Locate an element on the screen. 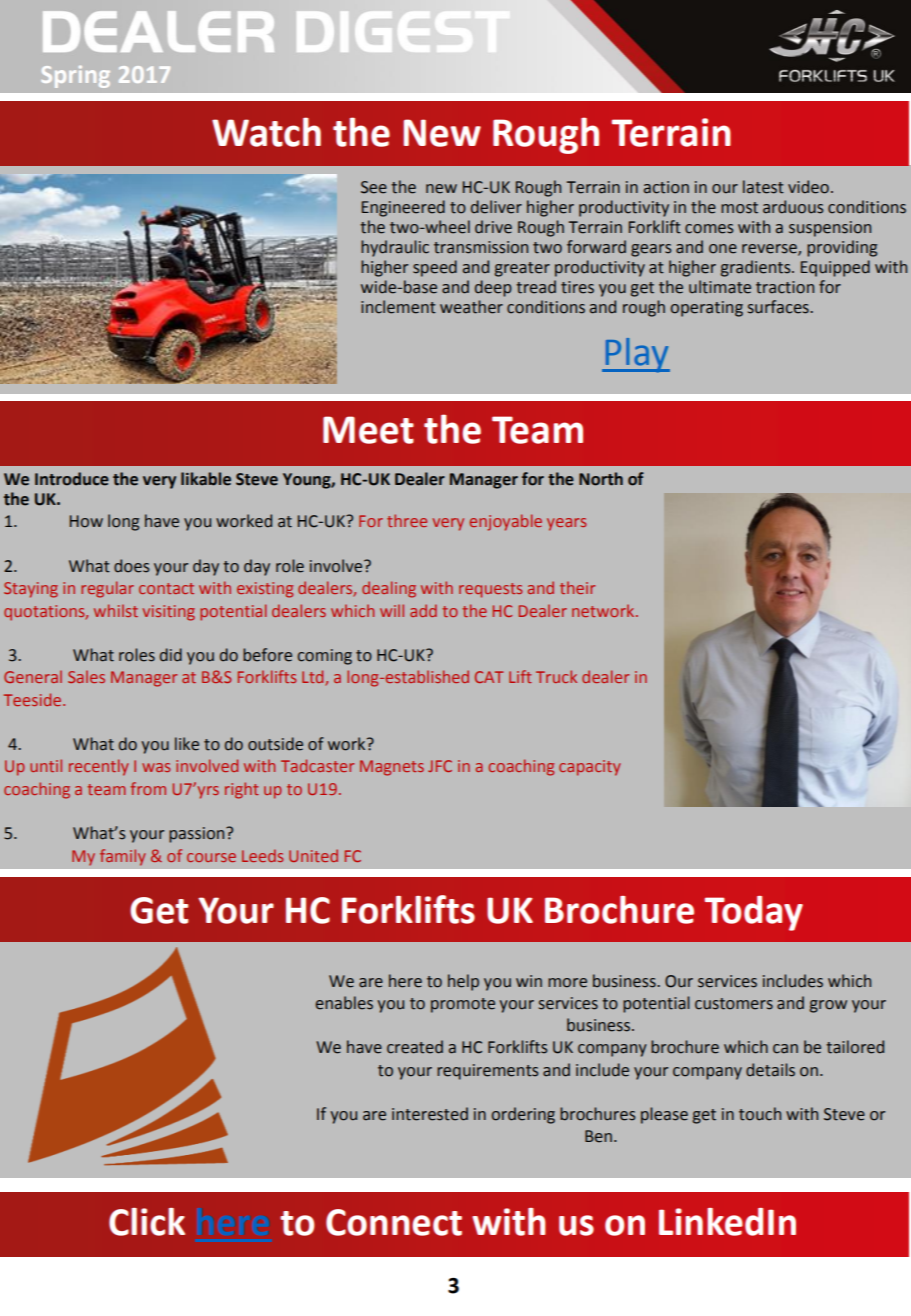  See is located at coordinates (374, 187).
